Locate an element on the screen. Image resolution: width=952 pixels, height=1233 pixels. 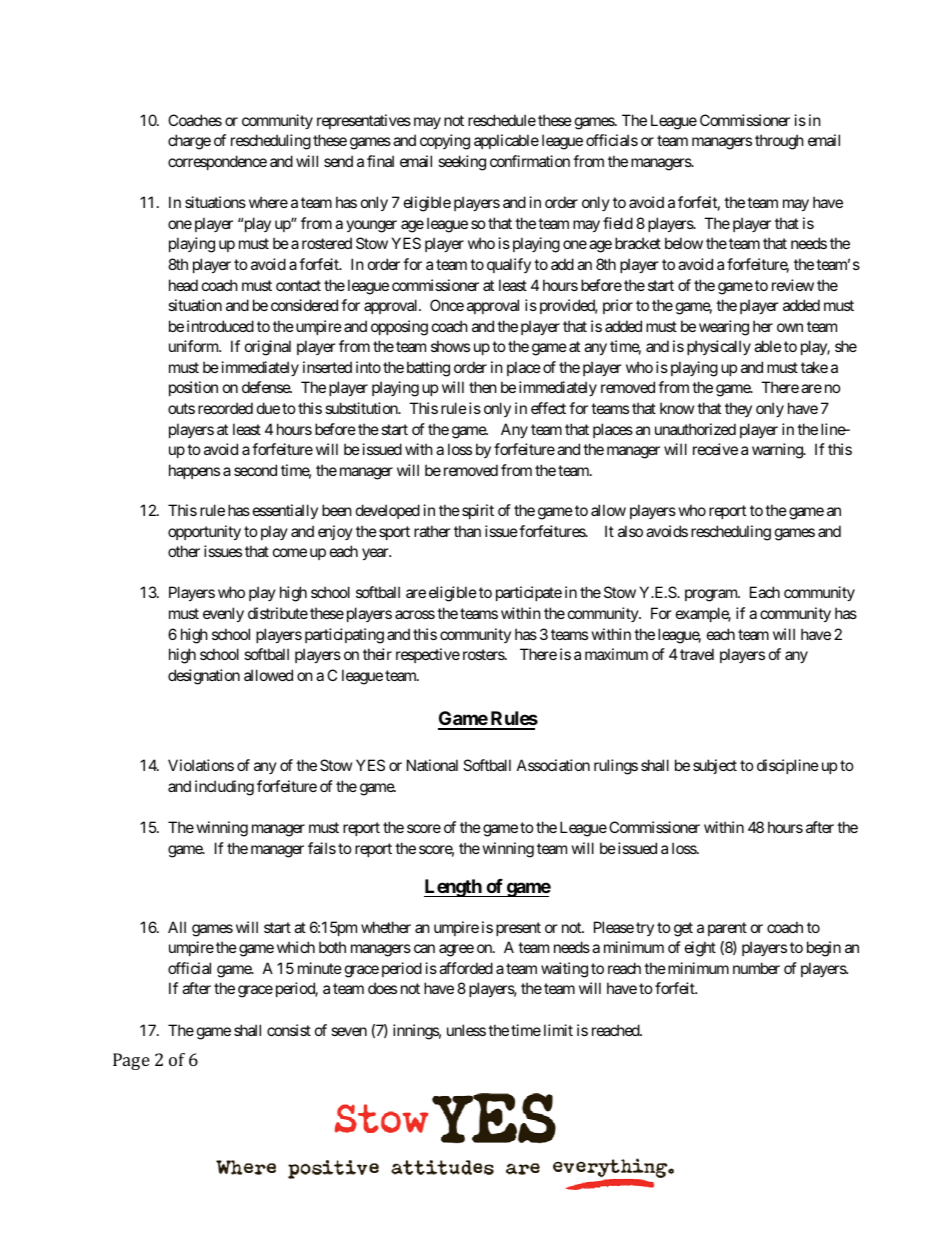
travel is located at coordinates (697, 654).
